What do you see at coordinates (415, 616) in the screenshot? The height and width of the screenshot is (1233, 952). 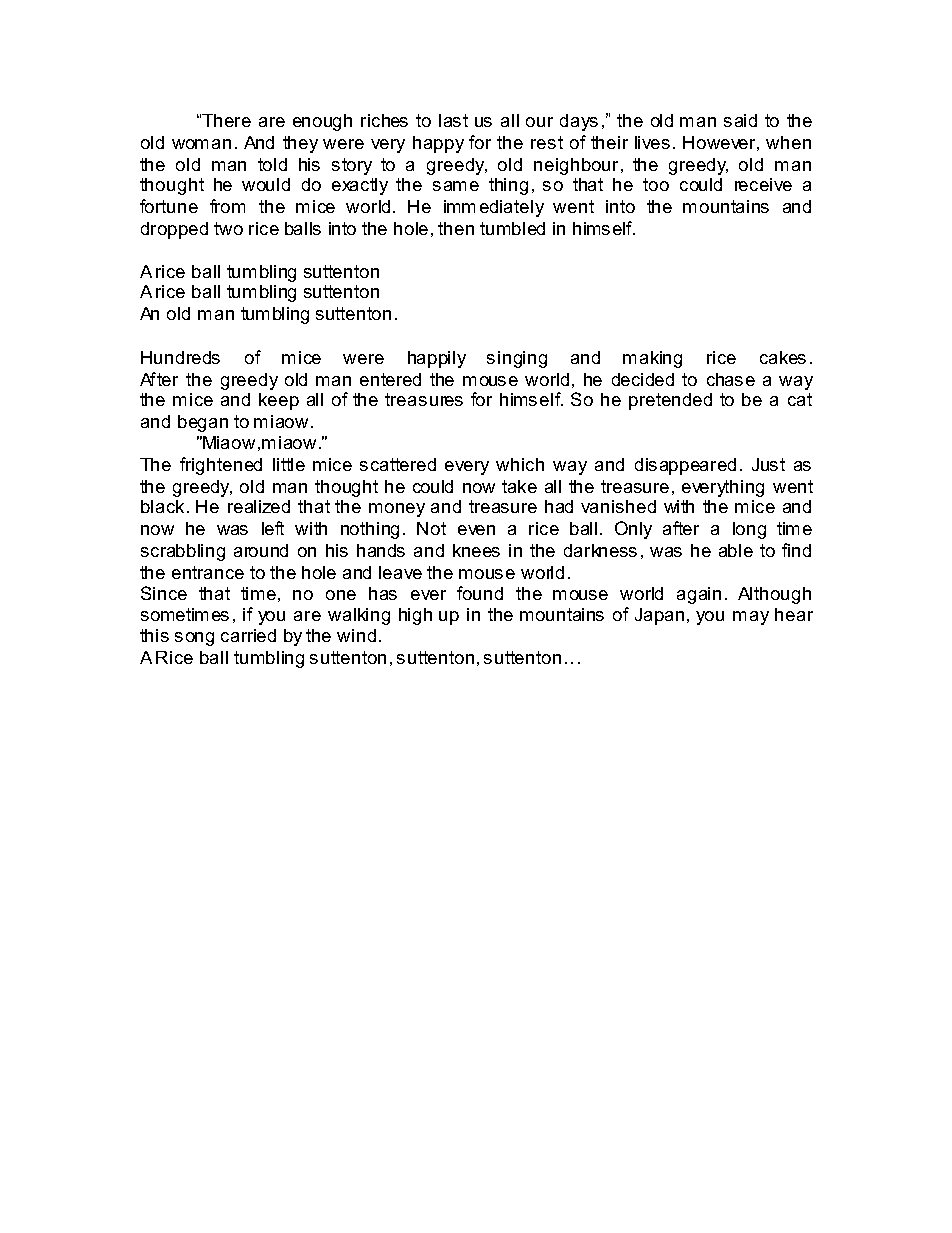 I see `high` at bounding box center [415, 616].
